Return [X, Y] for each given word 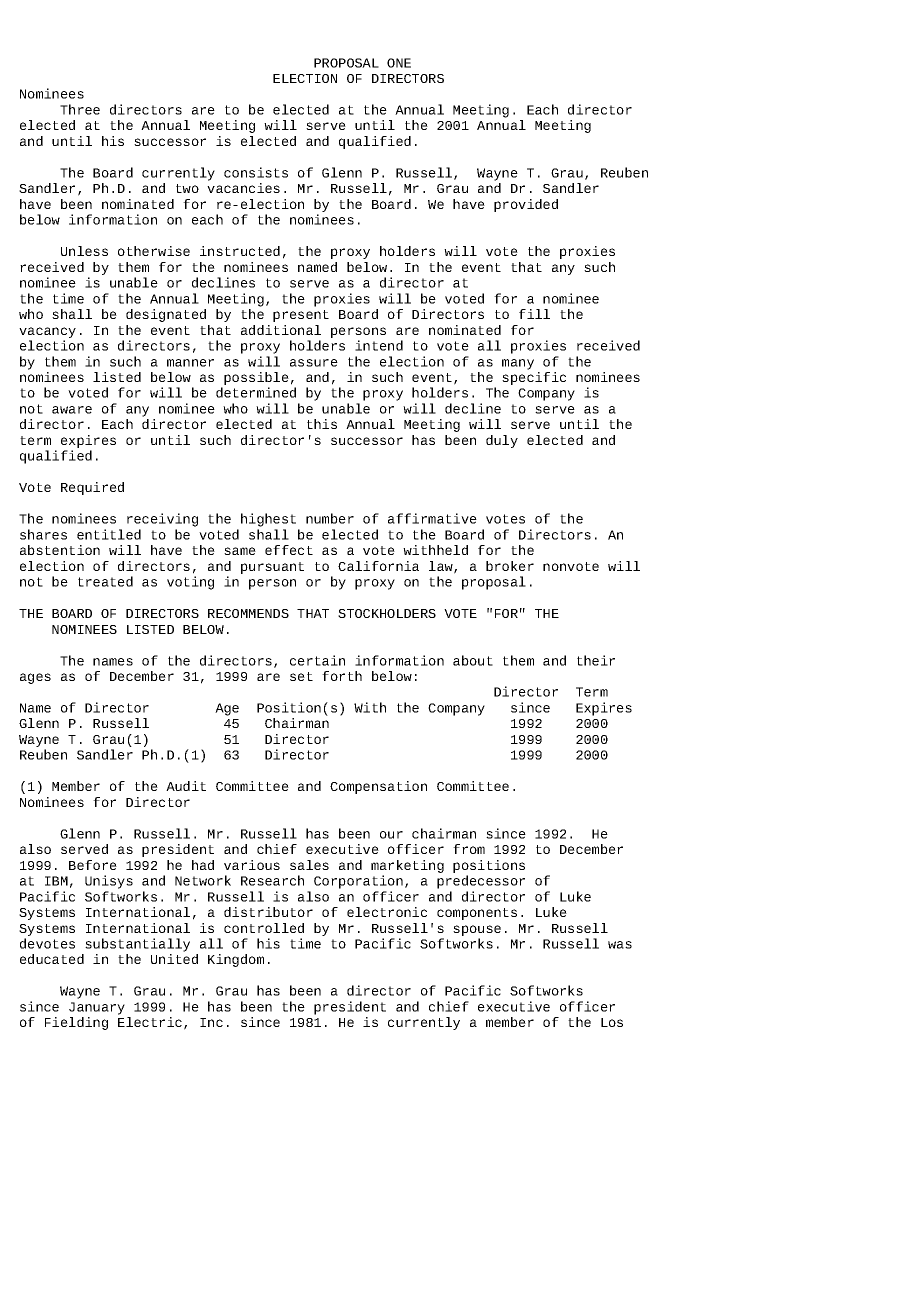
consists [256, 172]
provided [526, 205]
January [97, 1008]
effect [289, 550]
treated [105, 581]
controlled [264, 928]
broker [510, 566]
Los [612, 1022]
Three [80, 109]
